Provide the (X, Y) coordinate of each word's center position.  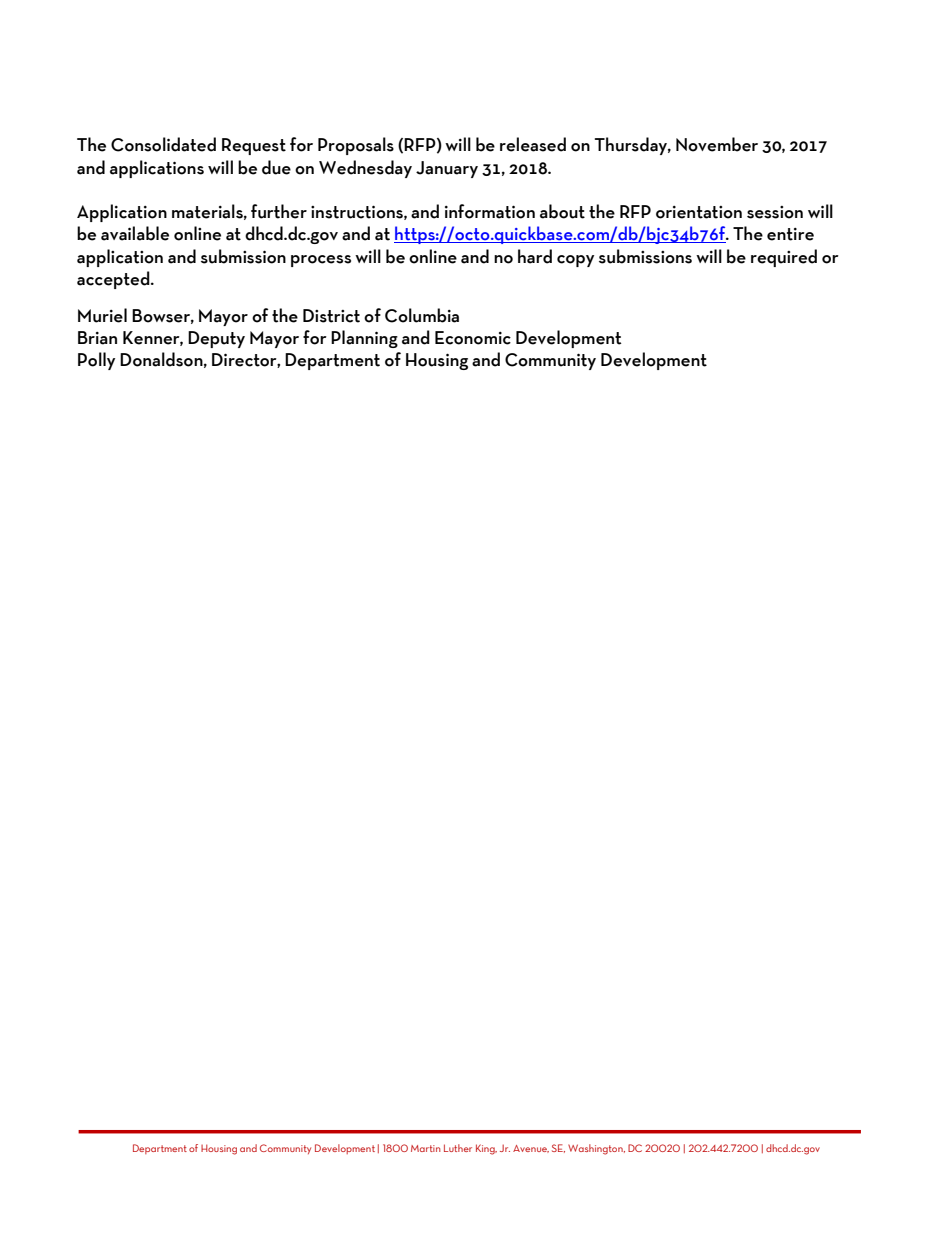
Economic (473, 338)
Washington (596, 1149)
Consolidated (163, 144)
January (447, 169)
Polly (96, 361)
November (717, 144)
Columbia (422, 315)
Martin (426, 1148)
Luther (458, 1148)
